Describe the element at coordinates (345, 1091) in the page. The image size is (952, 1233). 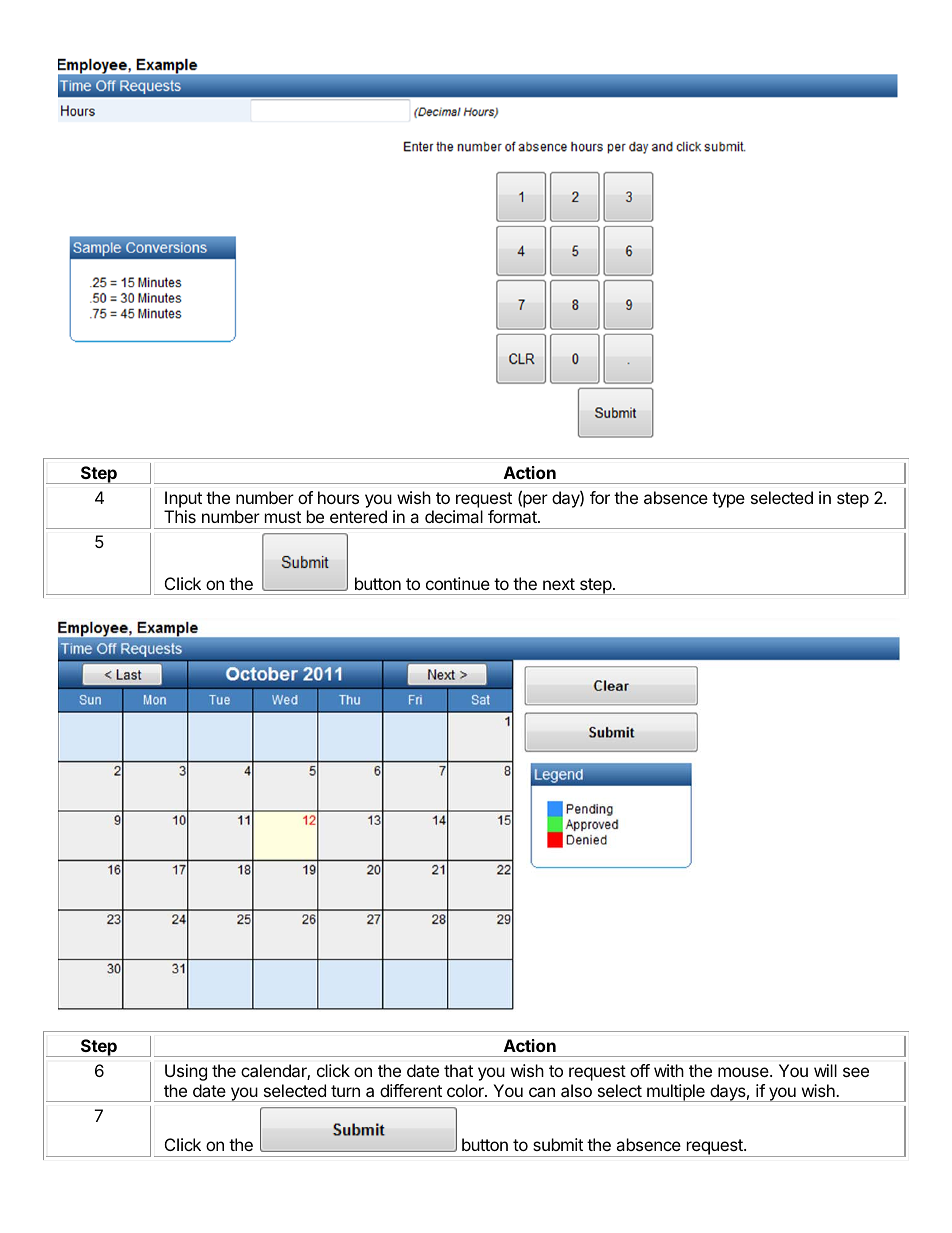
I see `turn` at that location.
